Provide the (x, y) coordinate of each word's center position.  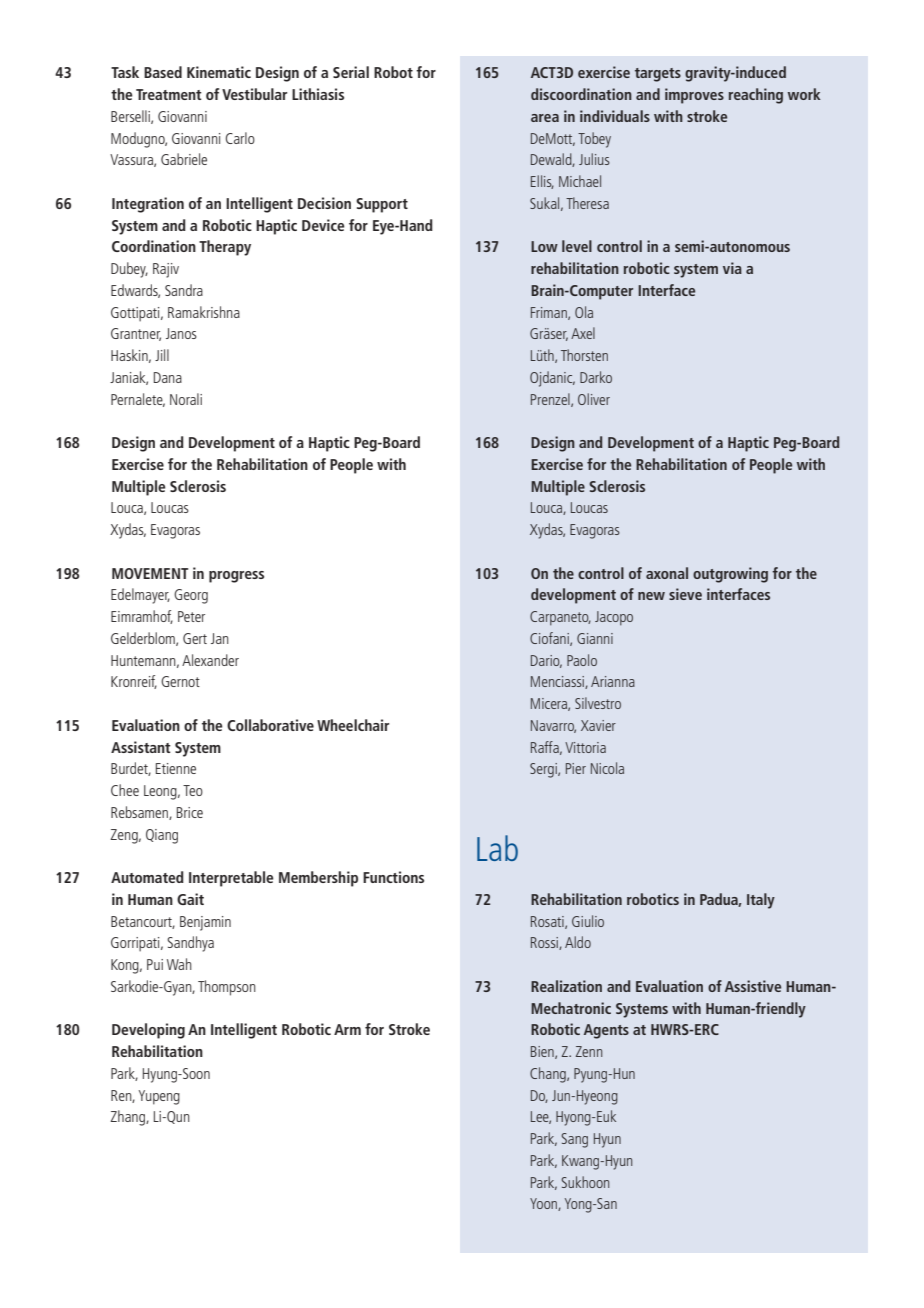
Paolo (582, 660)
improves (694, 96)
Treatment (169, 94)
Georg (191, 596)
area (545, 118)
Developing (148, 1031)
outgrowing (730, 575)
